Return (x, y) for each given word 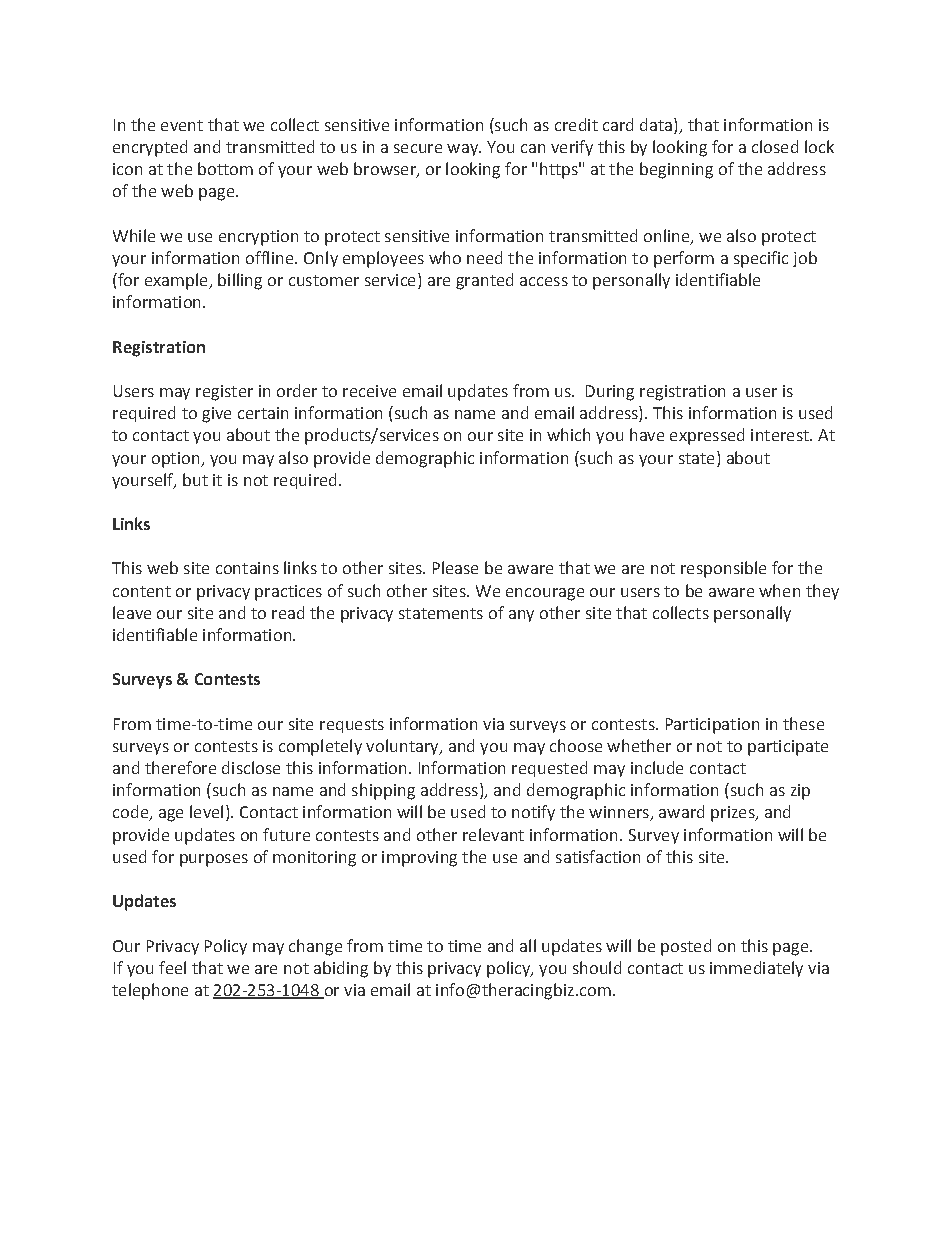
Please (455, 567)
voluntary (403, 747)
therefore (180, 767)
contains (247, 568)
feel (172, 967)
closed (775, 146)
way (463, 150)
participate (788, 748)
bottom (225, 168)
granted (484, 281)
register (224, 393)
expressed (707, 436)
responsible (723, 569)
